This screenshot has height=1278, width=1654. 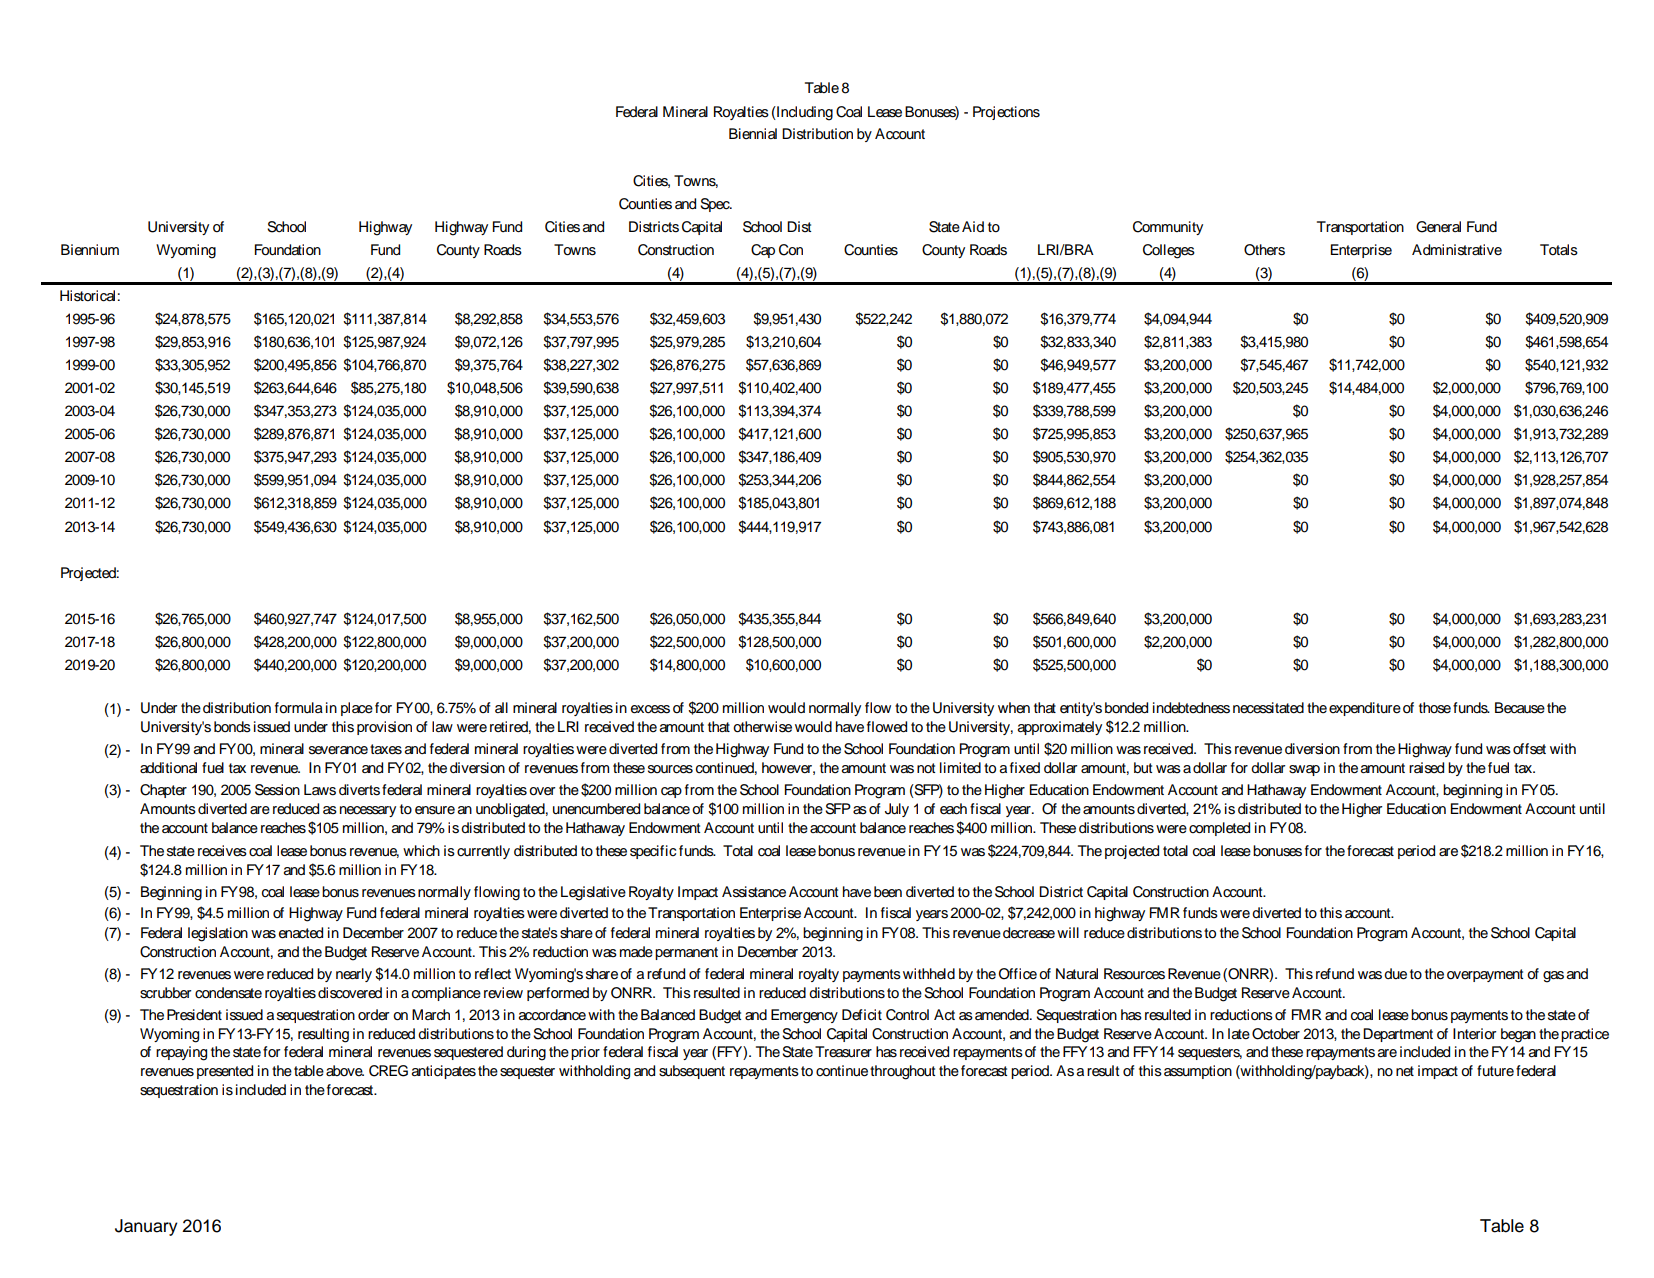 I want to click on receives, so click(x=222, y=851).
